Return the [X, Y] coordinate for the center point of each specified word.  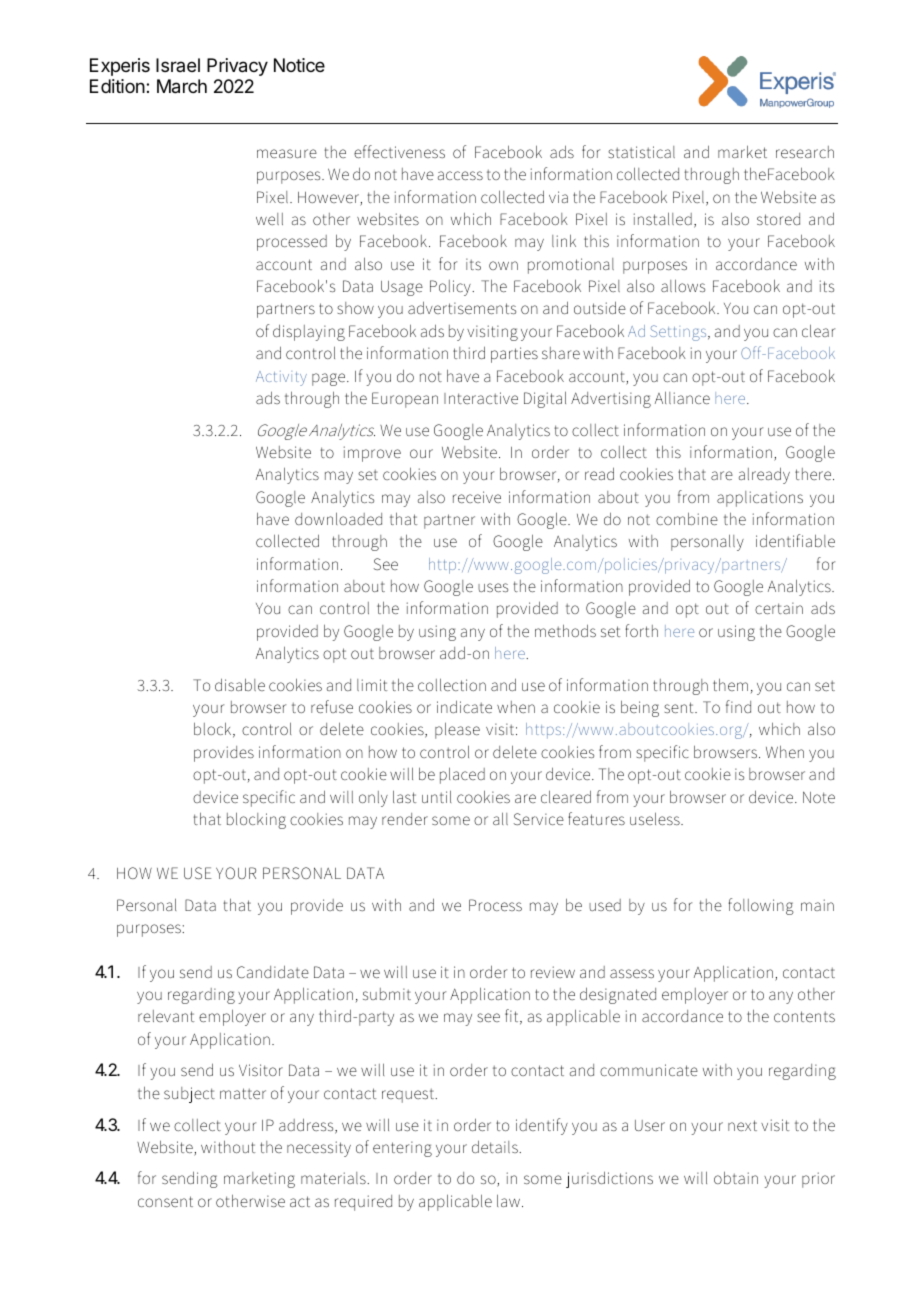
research [805, 152]
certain [779, 608]
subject [189, 1095]
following [761, 906]
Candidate [273, 971]
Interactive [481, 398]
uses [493, 587]
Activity [281, 378]
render [405, 819]
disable [240, 684]
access [460, 175]
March [182, 86]
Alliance [682, 397]
